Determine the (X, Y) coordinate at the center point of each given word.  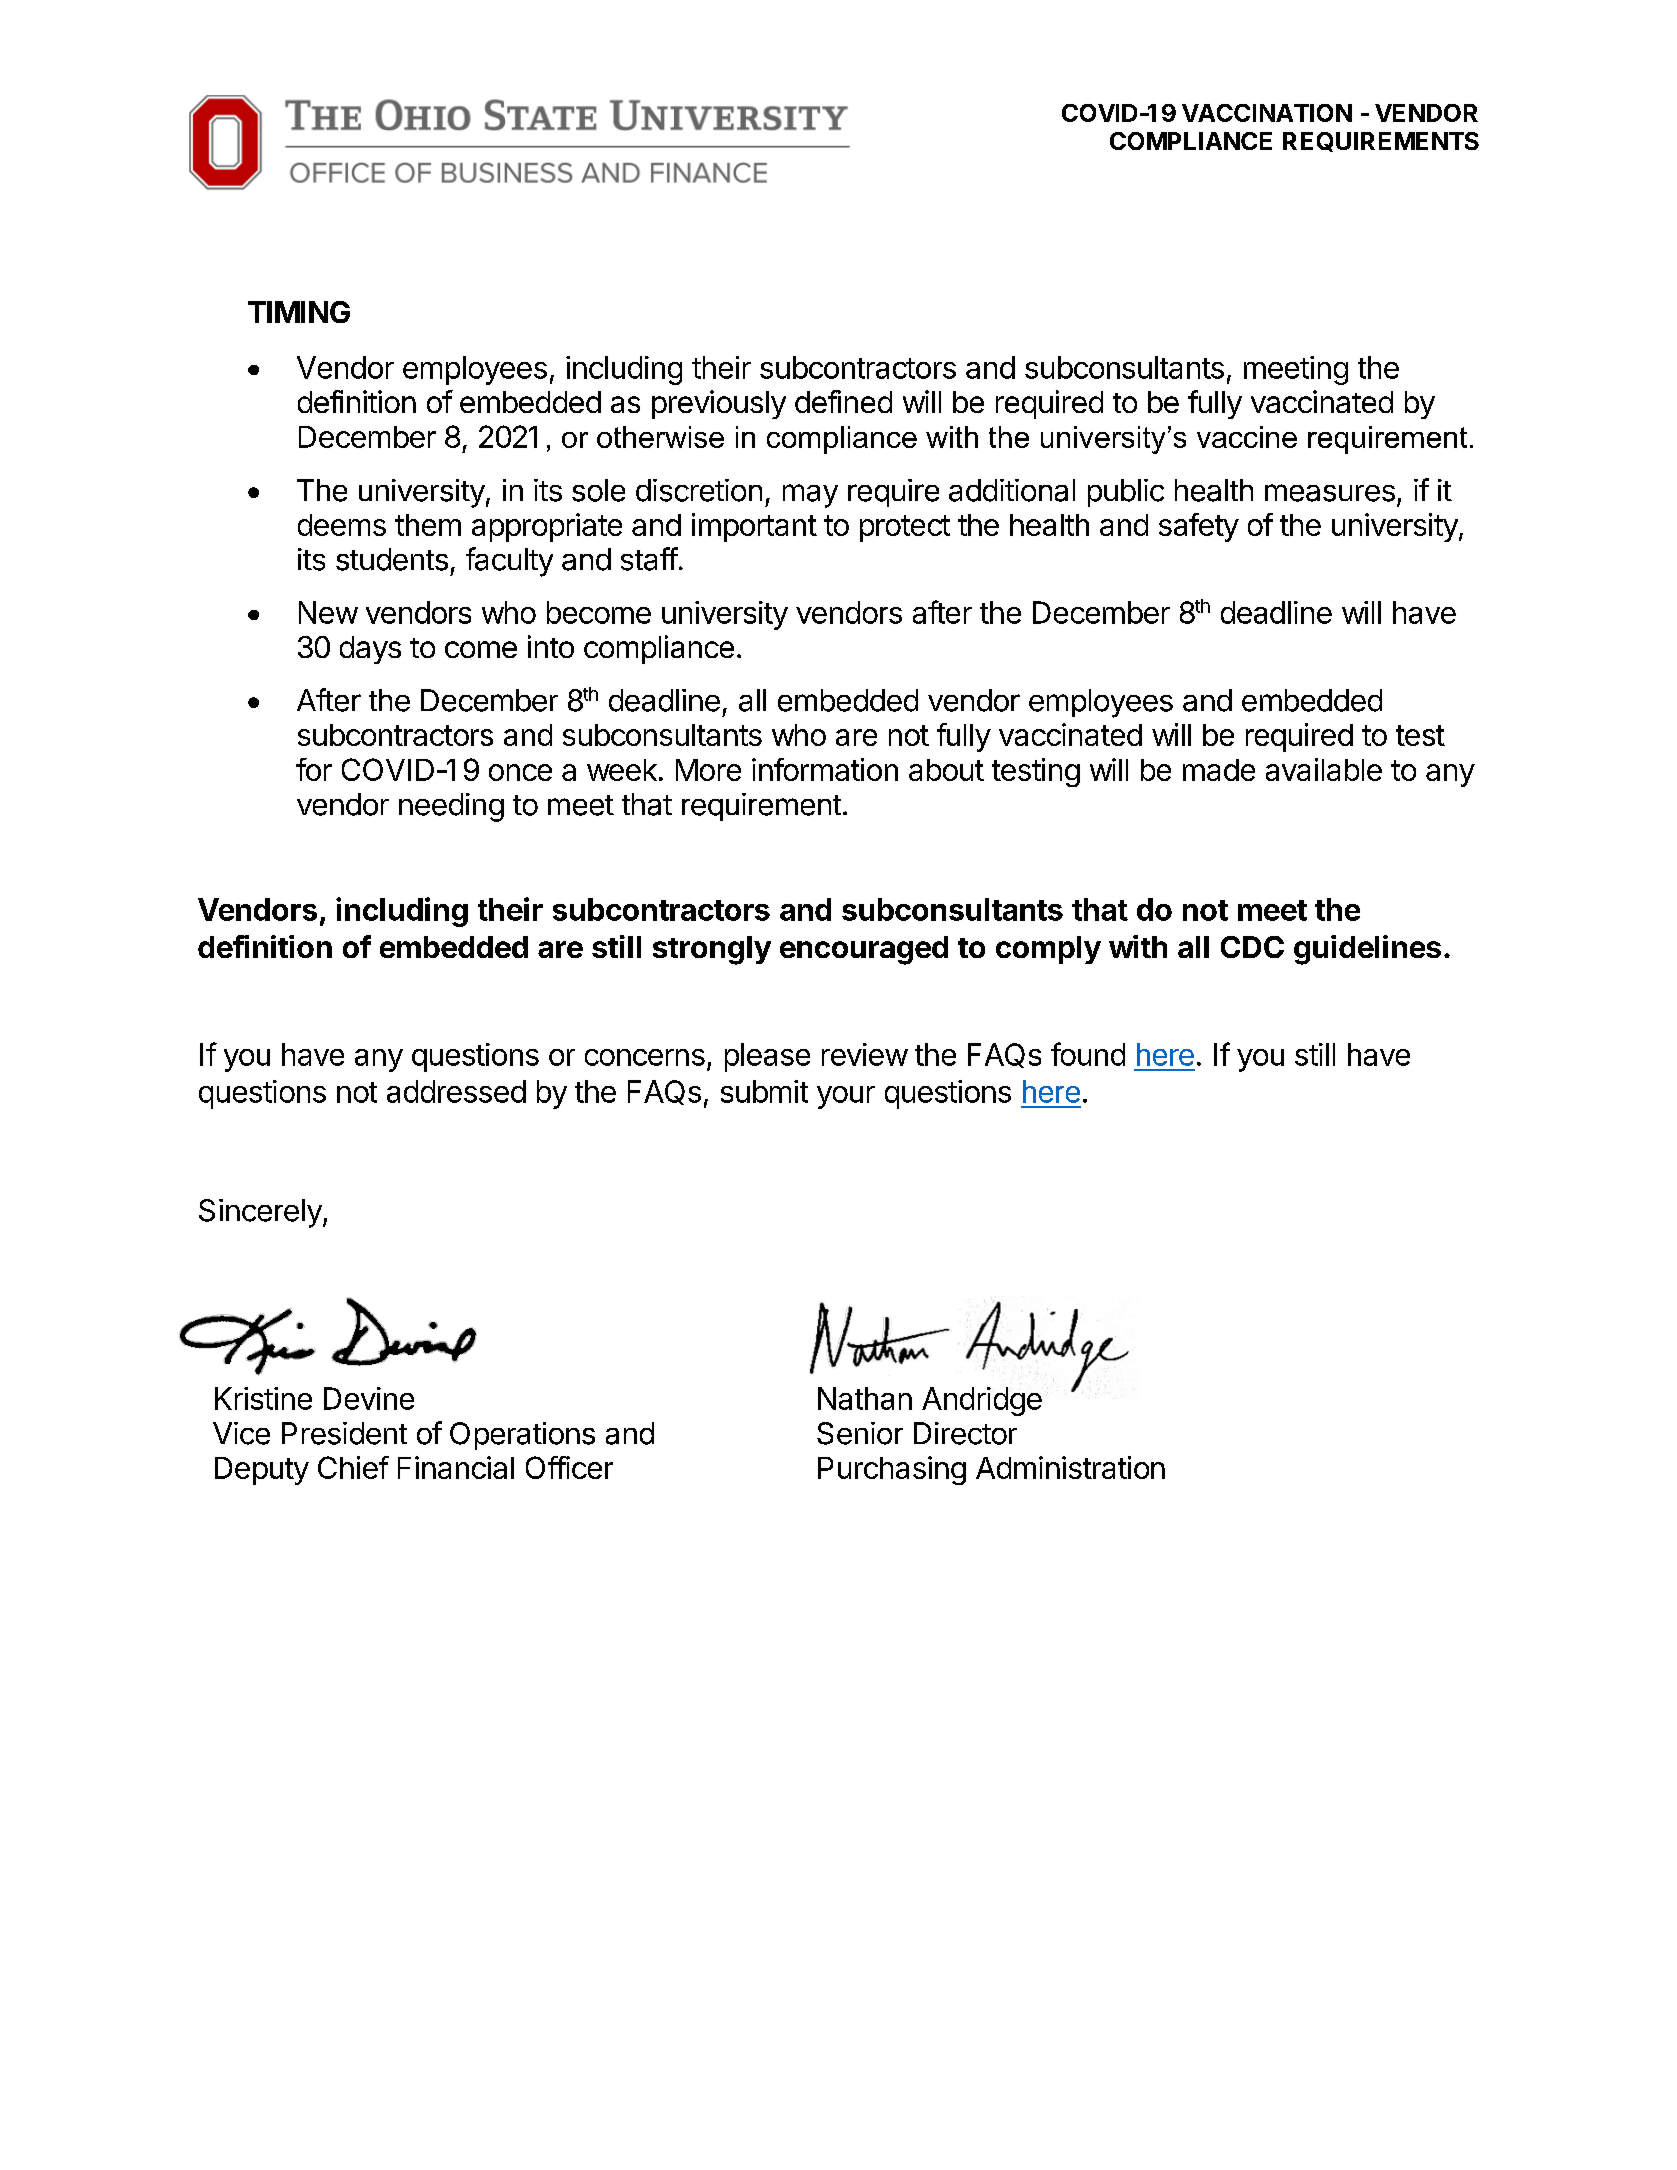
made (1219, 770)
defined (843, 401)
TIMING (299, 312)
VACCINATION (1267, 113)
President (344, 1433)
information (825, 769)
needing (451, 807)
